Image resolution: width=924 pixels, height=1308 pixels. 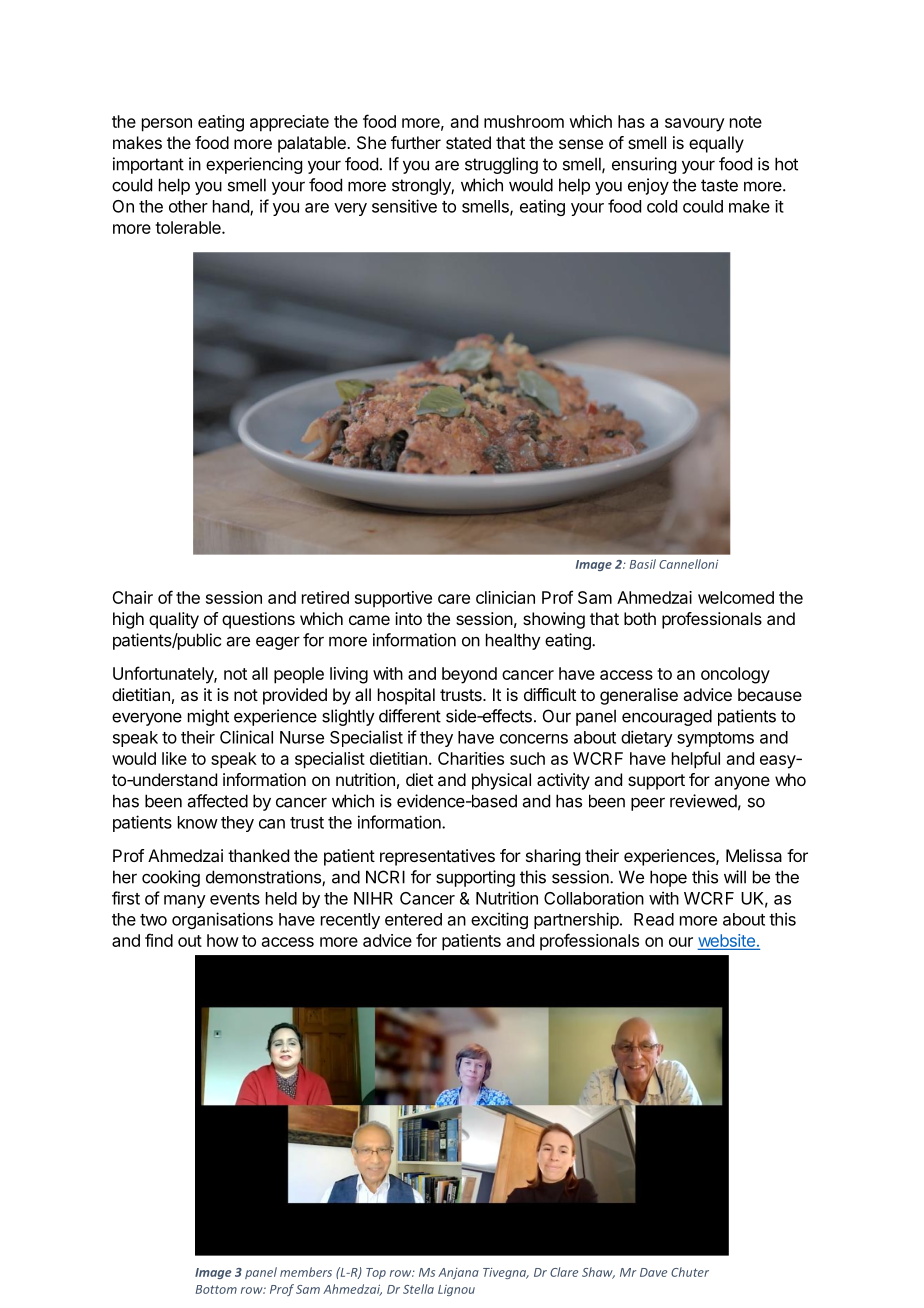 I want to click on Basil, so click(x=643, y=564).
